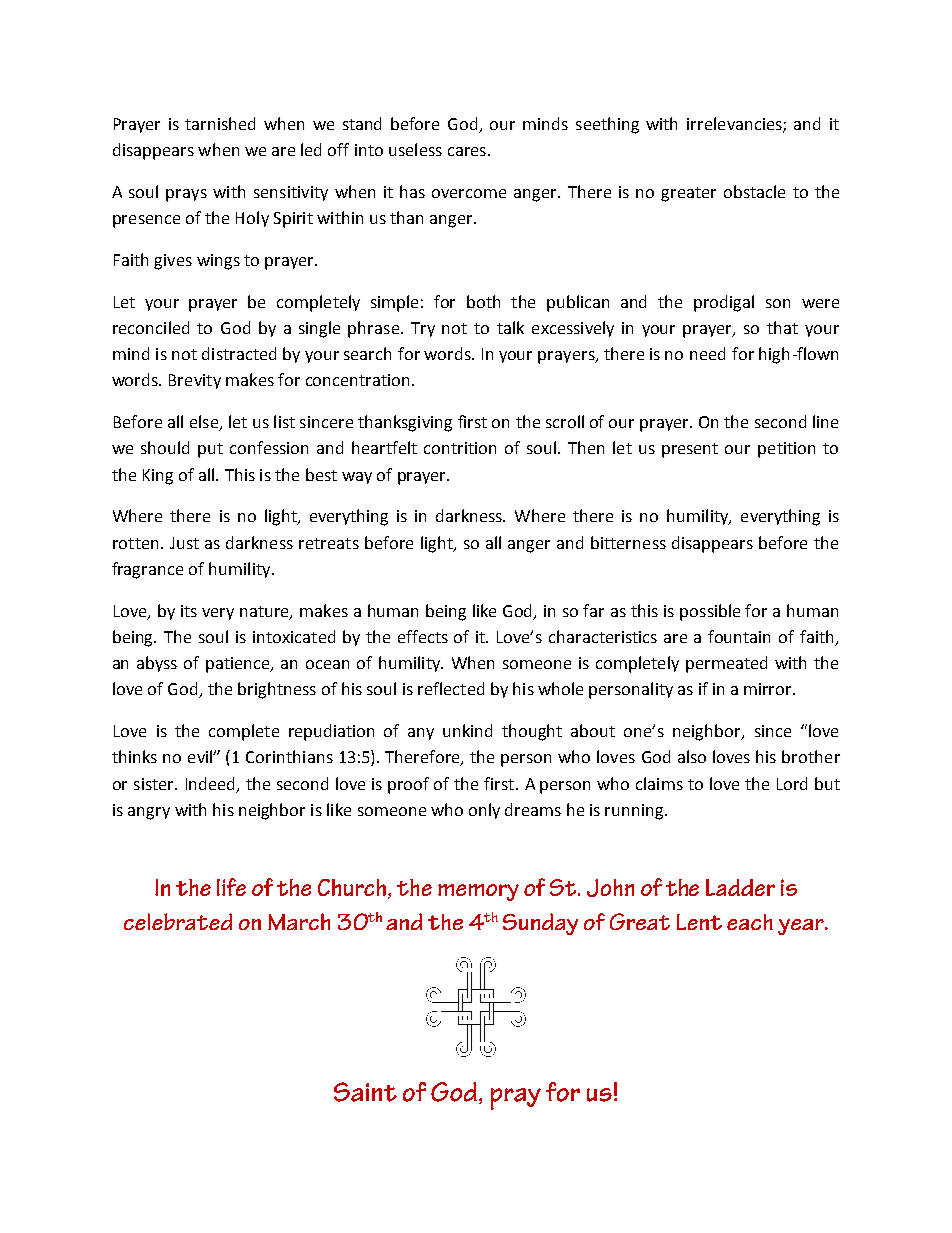 This screenshot has width=952, height=1233. What do you see at coordinates (239, 665) in the screenshot?
I see `patience` at bounding box center [239, 665].
